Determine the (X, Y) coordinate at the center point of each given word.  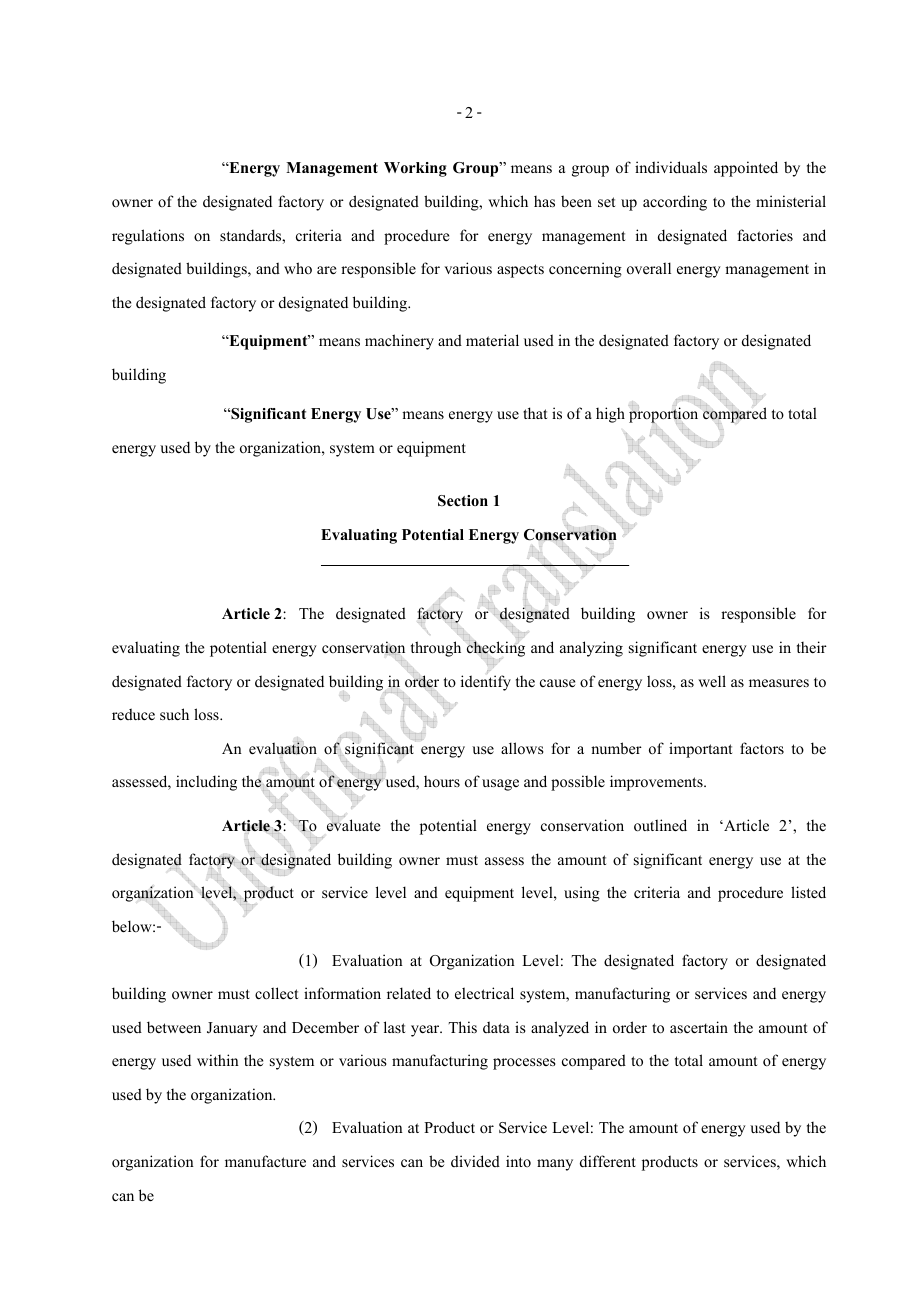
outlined (660, 825)
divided (475, 1161)
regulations (148, 237)
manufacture (265, 1161)
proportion (665, 415)
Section (463, 501)
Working (415, 169)
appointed (746, 169)
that (535, 413)
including (206, 783)
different (608, 1161)
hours (442, 781)
